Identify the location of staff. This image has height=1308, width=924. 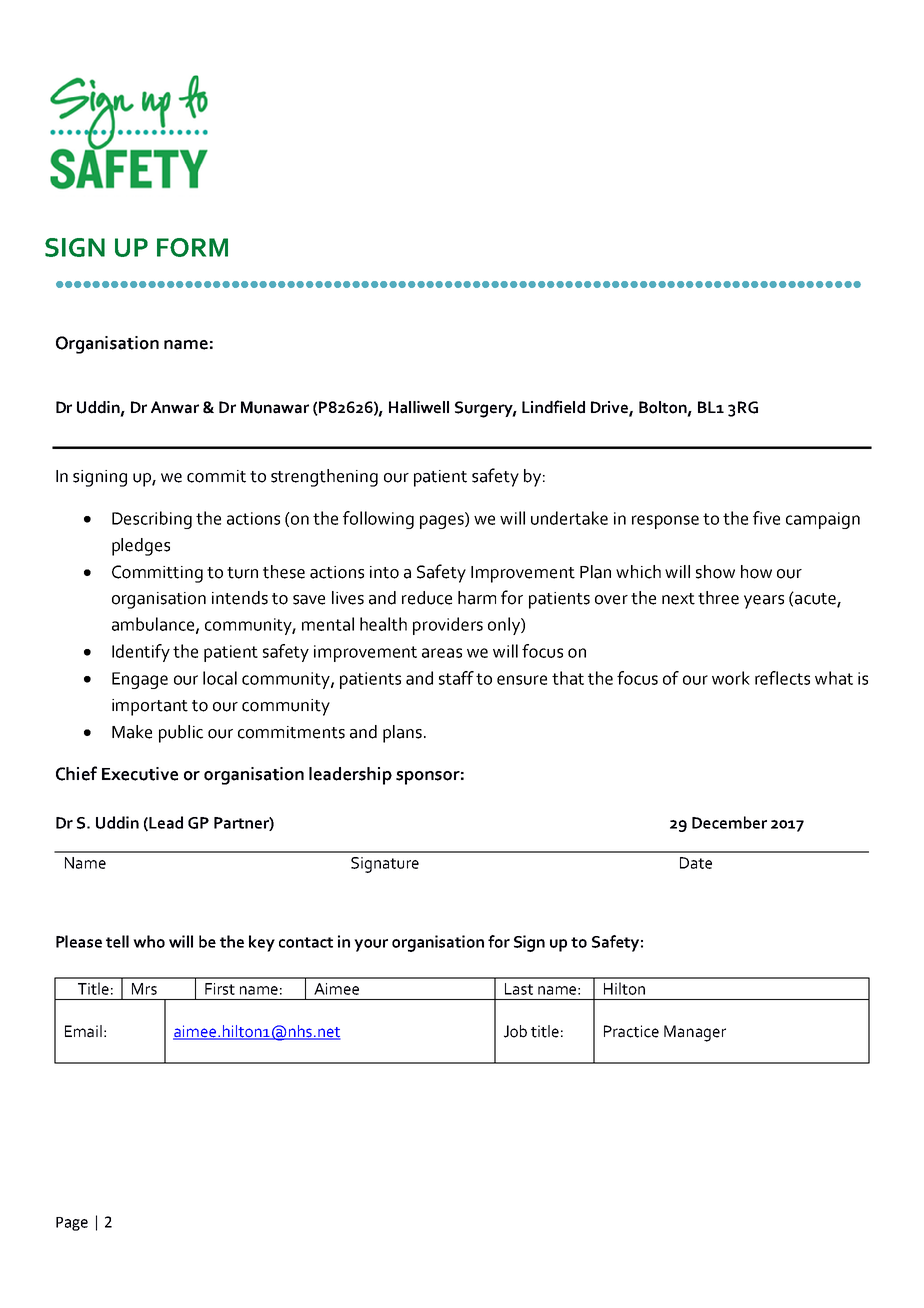
(456, 678).
